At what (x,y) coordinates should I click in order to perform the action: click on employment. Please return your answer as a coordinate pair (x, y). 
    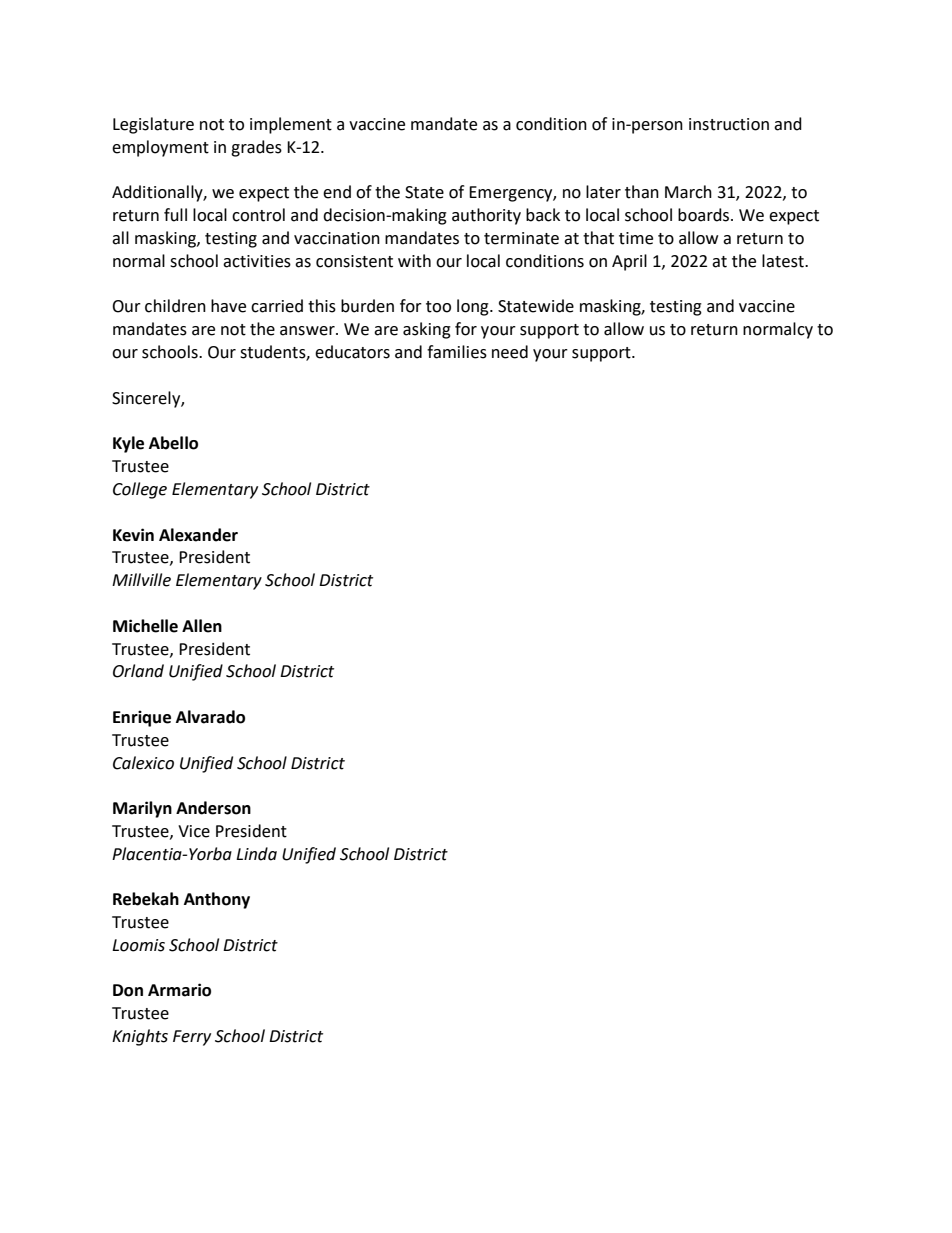
    Looking at the image, I should click on (160, 148).
